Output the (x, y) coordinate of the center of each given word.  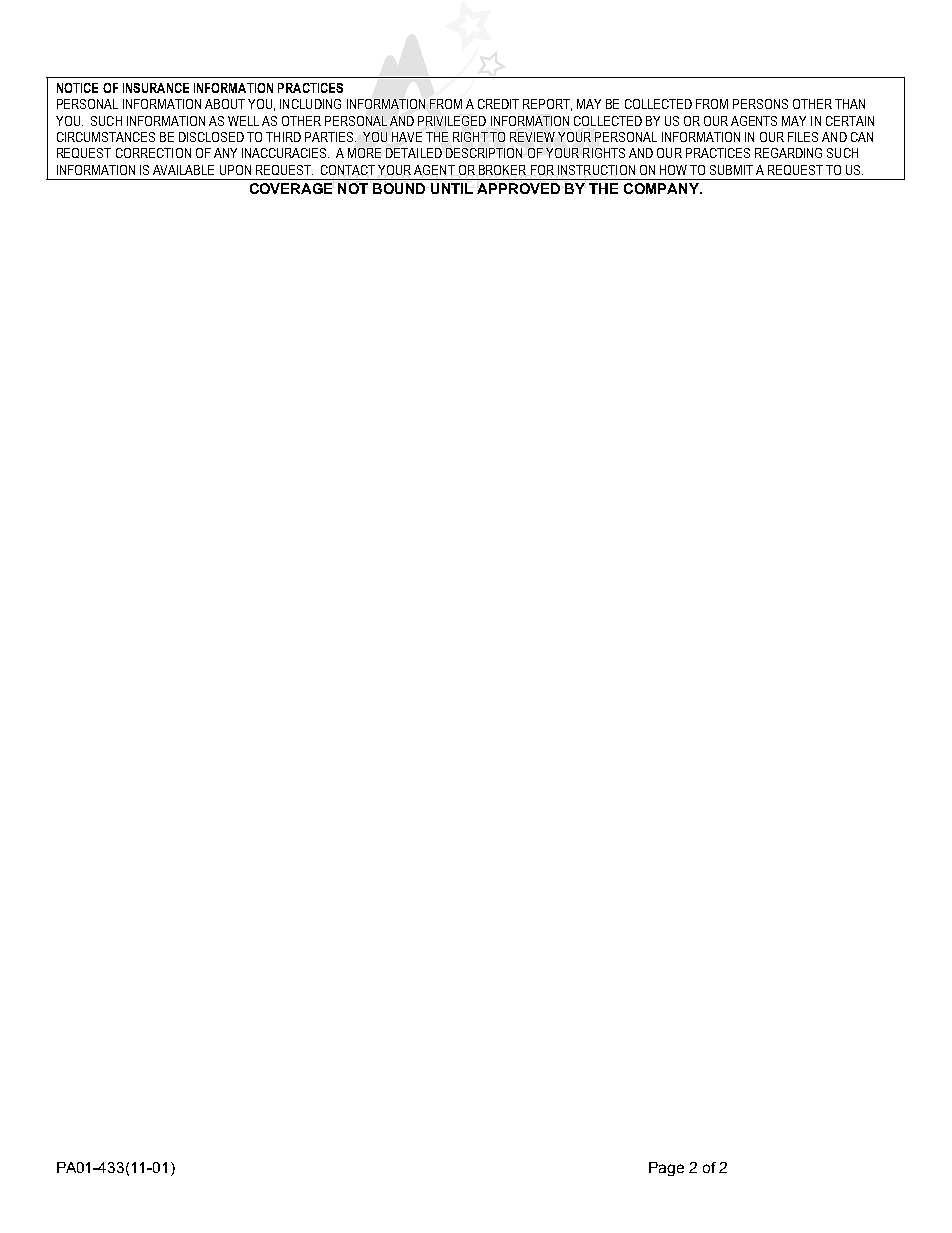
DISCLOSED (211, 137)
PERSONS (760, 104)
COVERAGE (291, 188)
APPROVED (518, 188)
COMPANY (662, 188)
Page (666, 1169)
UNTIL (452, 188)
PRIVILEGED (452, 121)
